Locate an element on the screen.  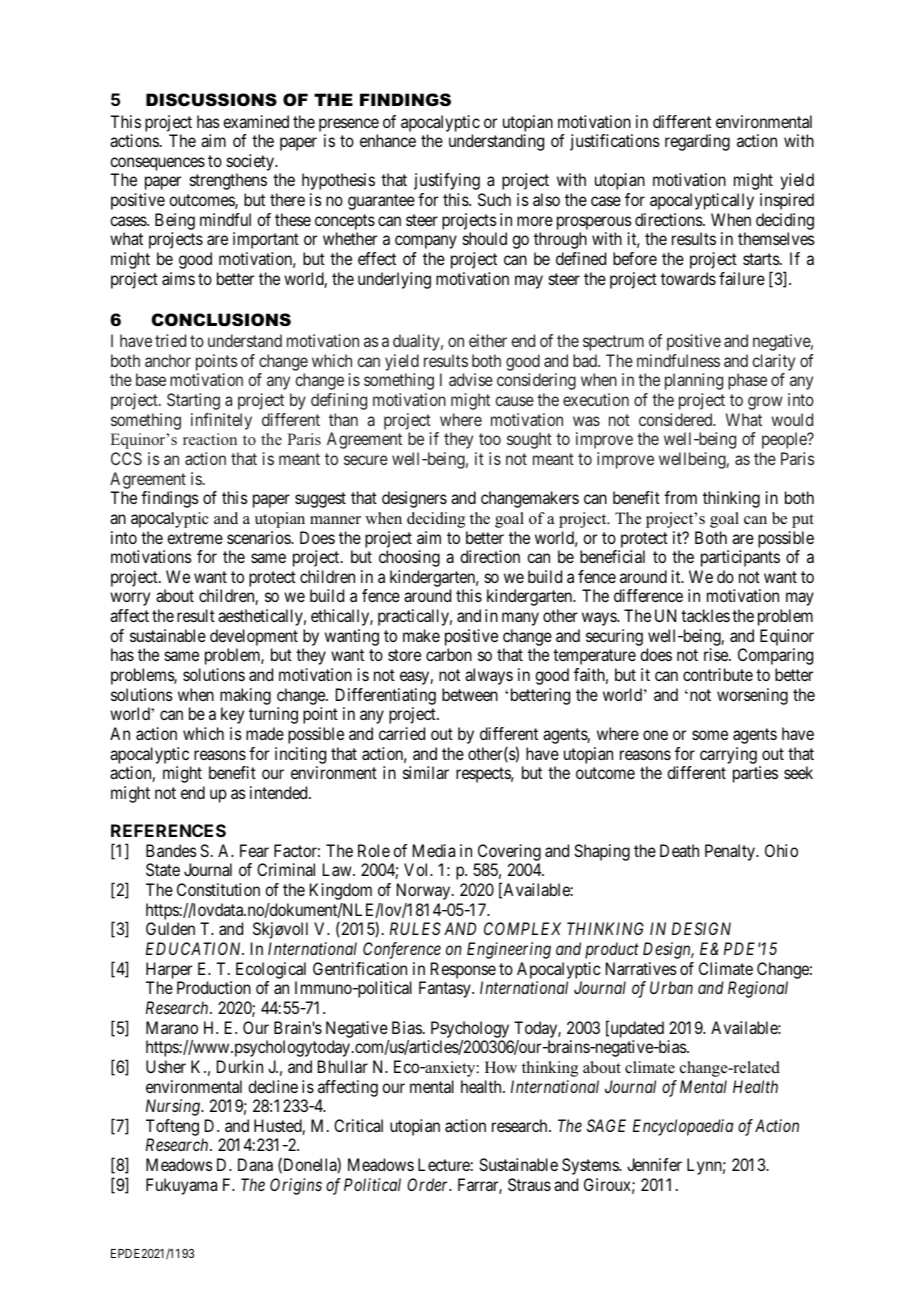
Constitution is located at coordinates (218, 889).
